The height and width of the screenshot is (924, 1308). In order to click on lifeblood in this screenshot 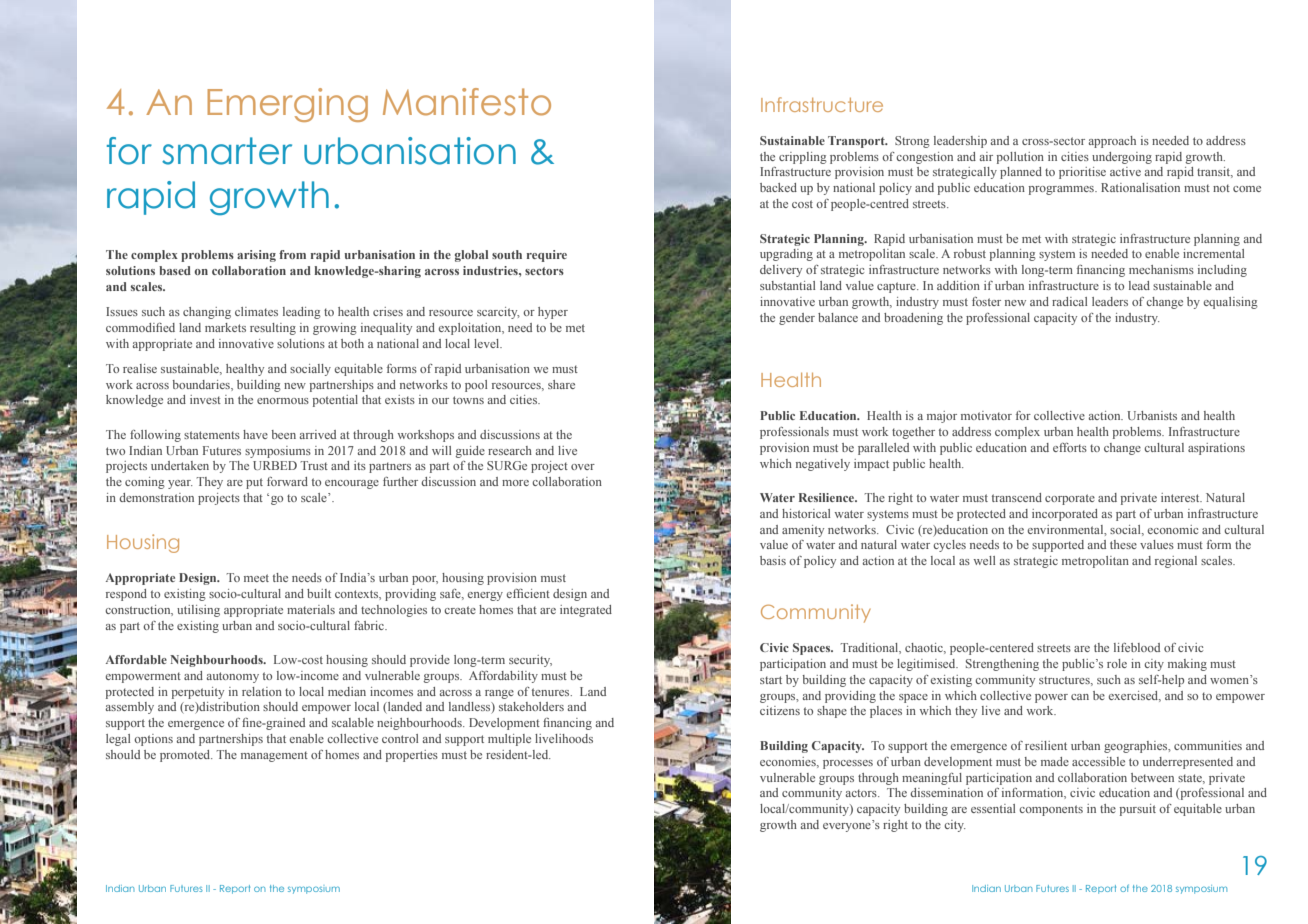, I will do `click(1137, 647)`.
